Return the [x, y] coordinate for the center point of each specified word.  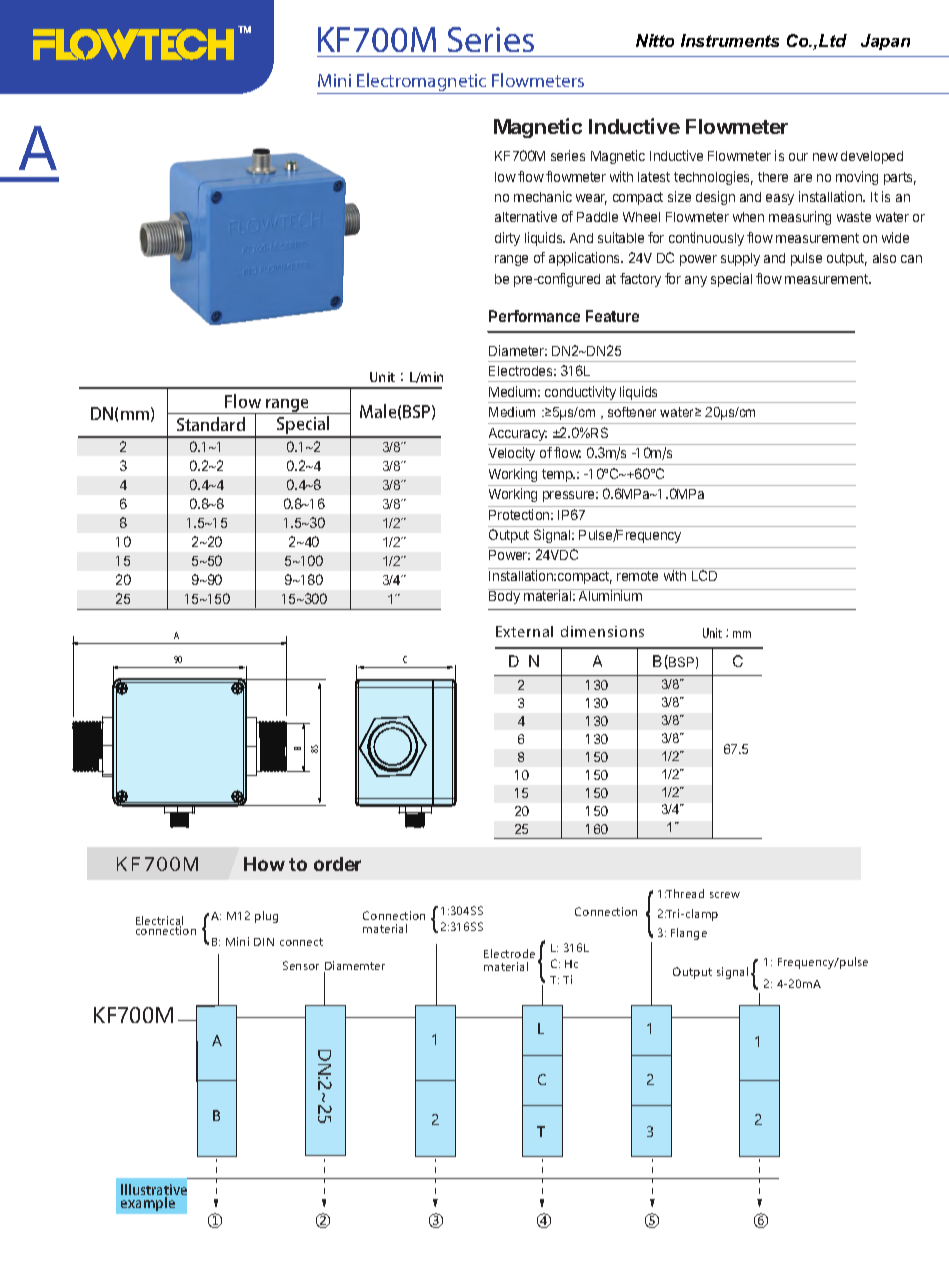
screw [725, 895]
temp [558, 475]
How [264, 864]
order [337, 864]
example [149, 1202]
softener [632, 412]
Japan [885, 42]
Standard [211, 424]
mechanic [543, 196]
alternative [526, 216]
